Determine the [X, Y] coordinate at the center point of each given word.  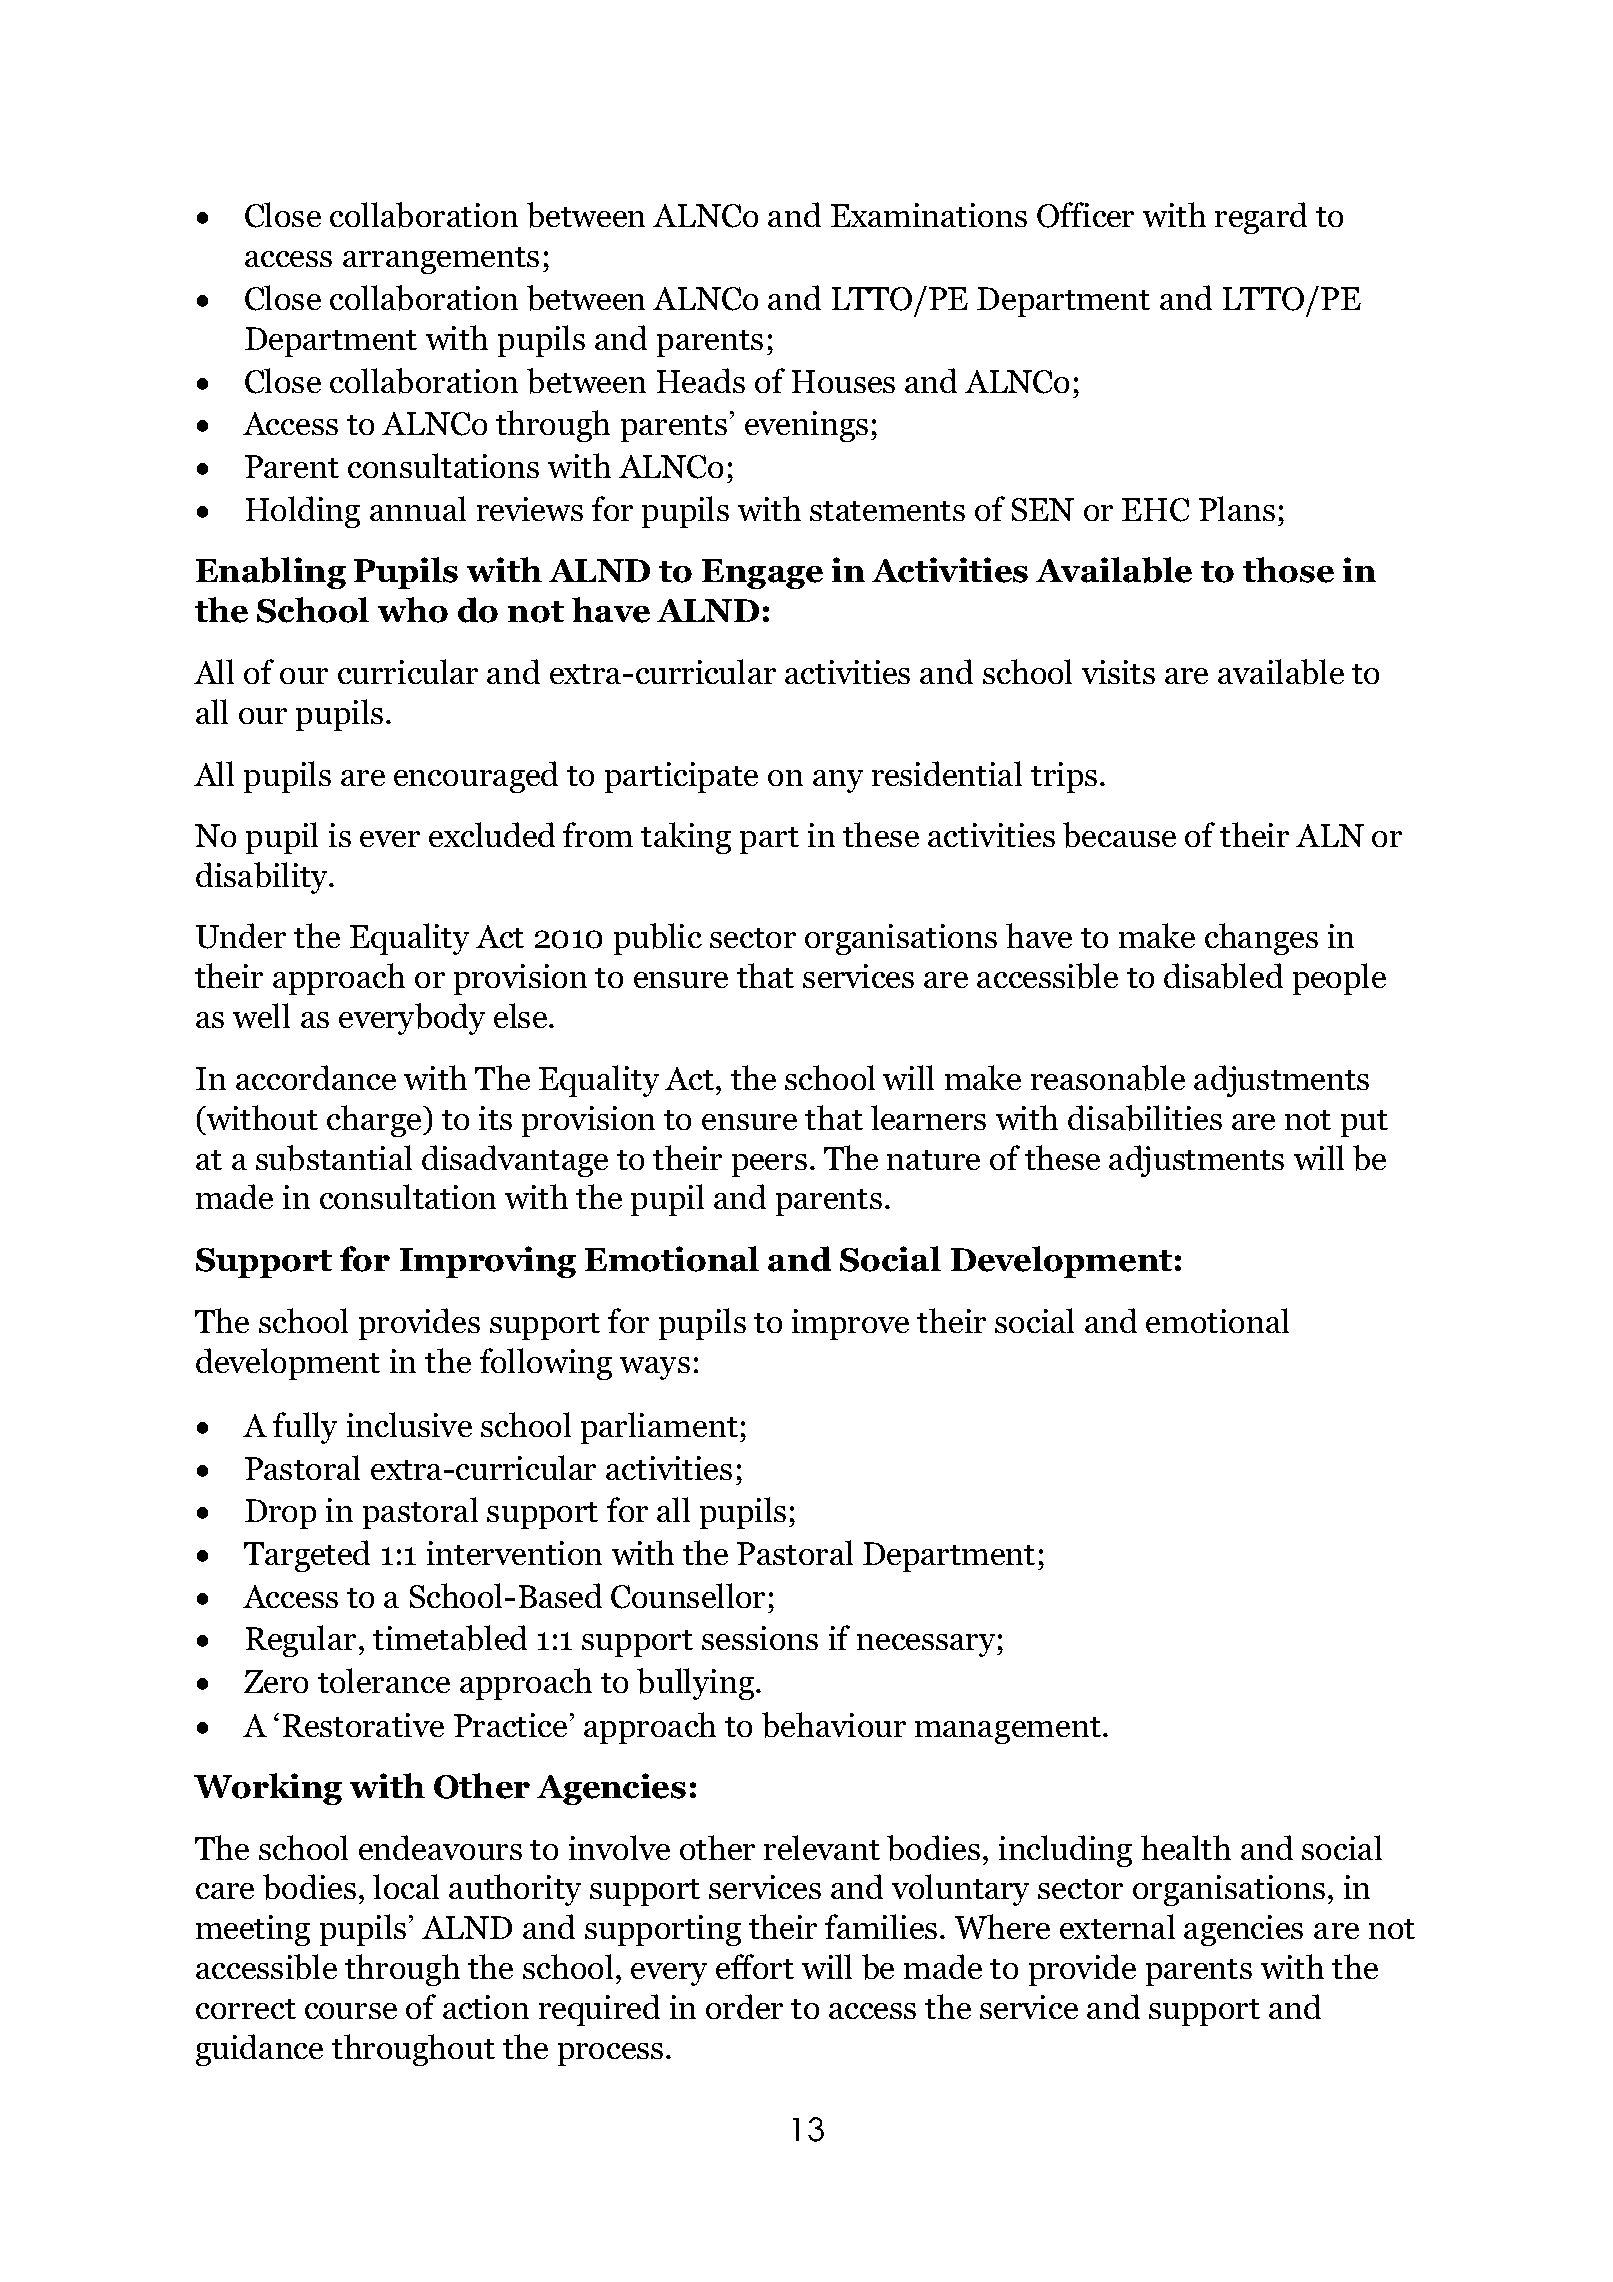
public [658, 939]
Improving [488, 1262]
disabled [1223, 976]
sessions [760, 1638]
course [351, 2011]
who [413, 610]
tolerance [384, 1680]
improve [850, 1324]
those [1288, 570]
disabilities [1145, 1118]
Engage [762, 574]
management [1009, 1730]
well [261, 1015]
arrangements [441, 260]
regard [1261, 218]
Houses [843, 381]
